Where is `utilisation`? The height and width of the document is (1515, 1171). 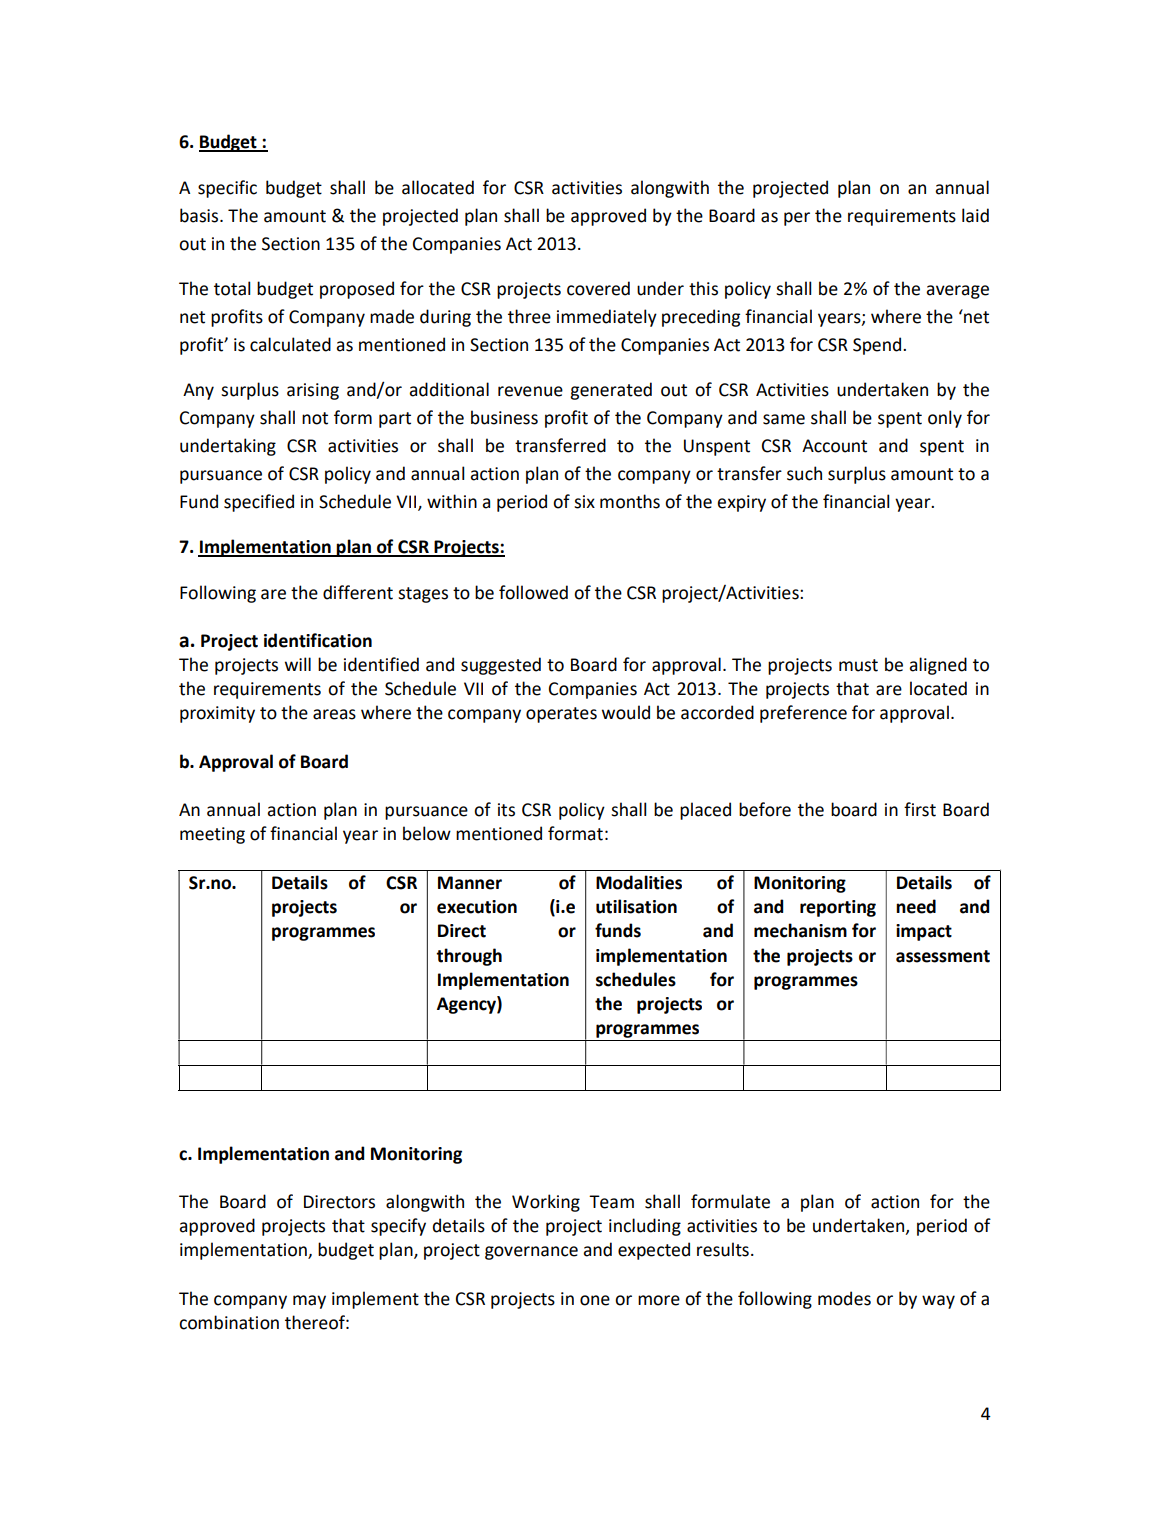 utilisation is located at coordinates (636, 906).
